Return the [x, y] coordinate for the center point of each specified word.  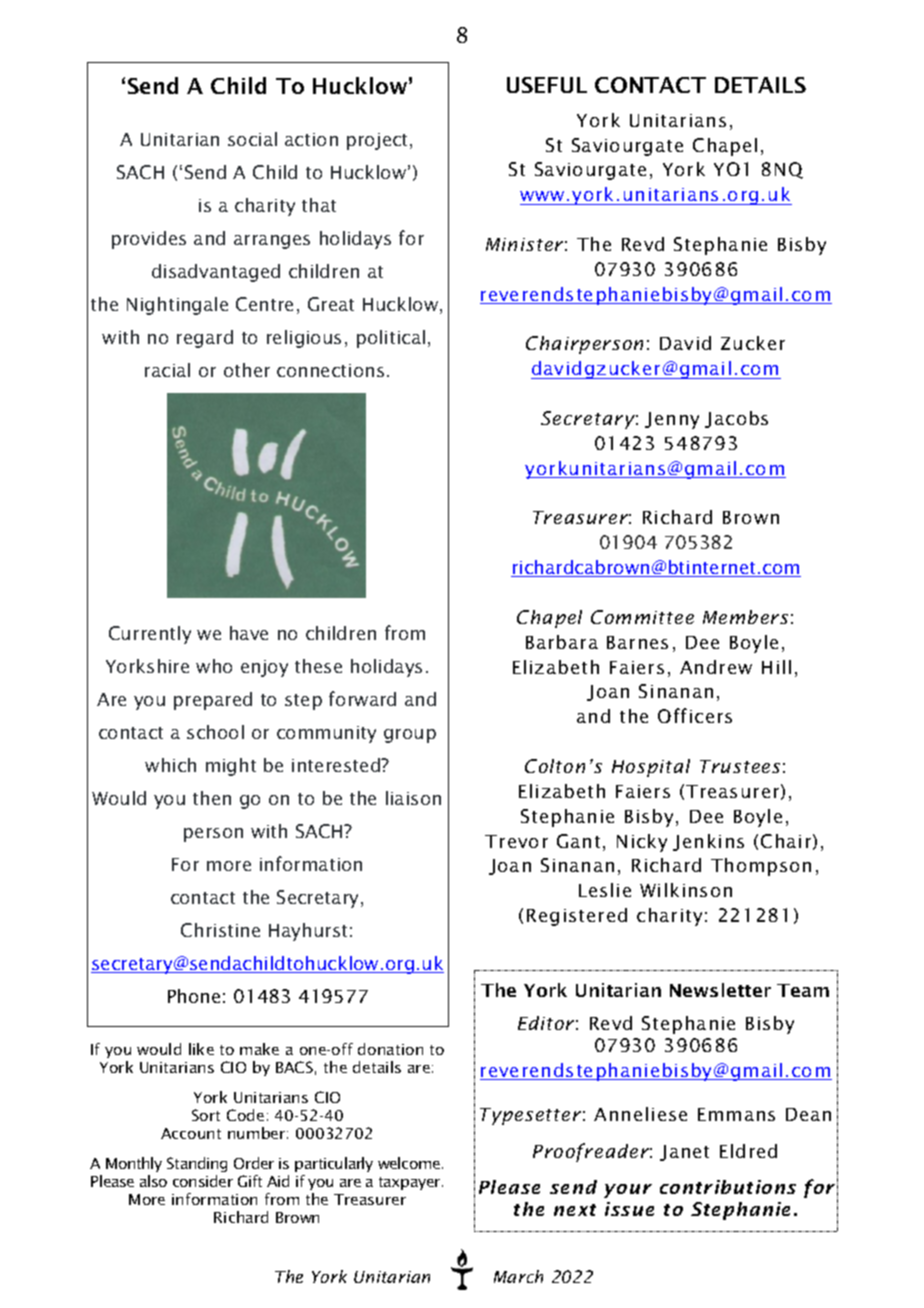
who [214, 666]
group [410, 736]
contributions [728, 1187]
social [252, 139]
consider [203, 1181]
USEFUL [547, 85]
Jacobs [736, 419]
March [518, 1276]
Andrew [716, 667]
